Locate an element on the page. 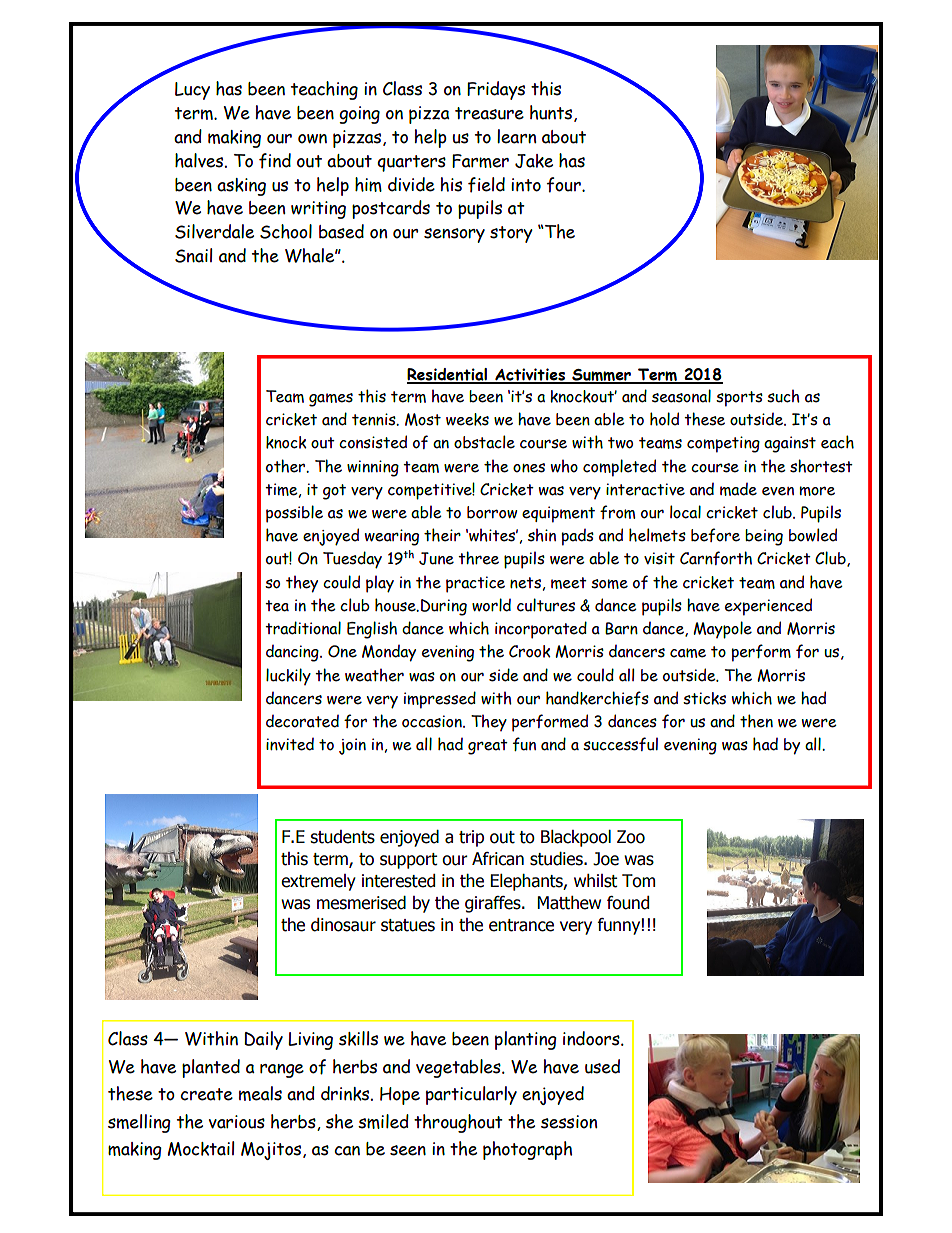  Maypole is located at coordinates (722, 630).
